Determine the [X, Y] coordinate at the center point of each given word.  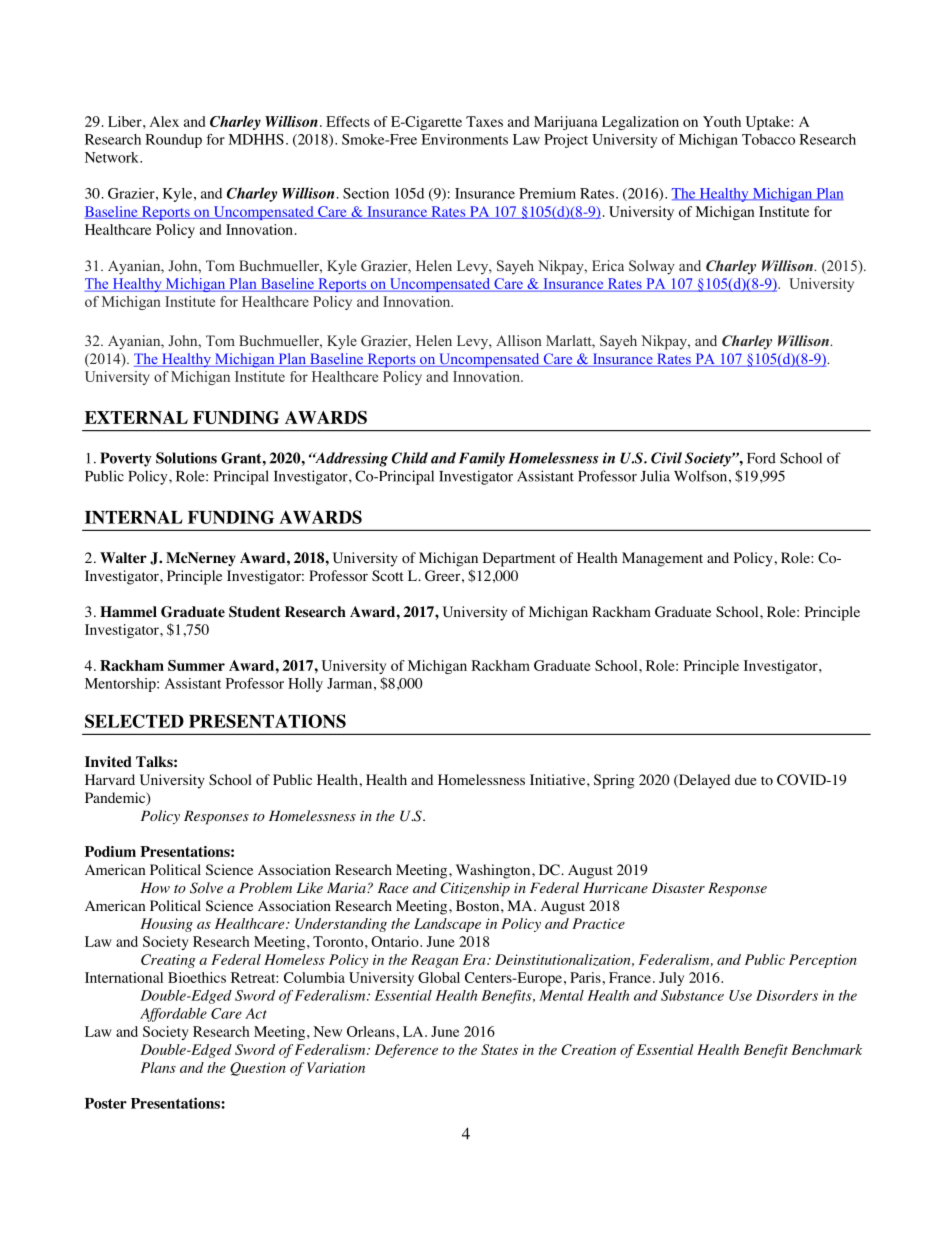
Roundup [173, 141]
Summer [196, 665]
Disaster [678, 887]
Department [519, 559]
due [745, 779]
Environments [465, 139]
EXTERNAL [136, 417]
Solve [206, 888]
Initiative [559, 779]
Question [258, 1069]
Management [662, 559]
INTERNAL [134, 517]
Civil [666, 458]
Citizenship [475, 889]
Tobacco [768, 139]
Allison [519, 340]
